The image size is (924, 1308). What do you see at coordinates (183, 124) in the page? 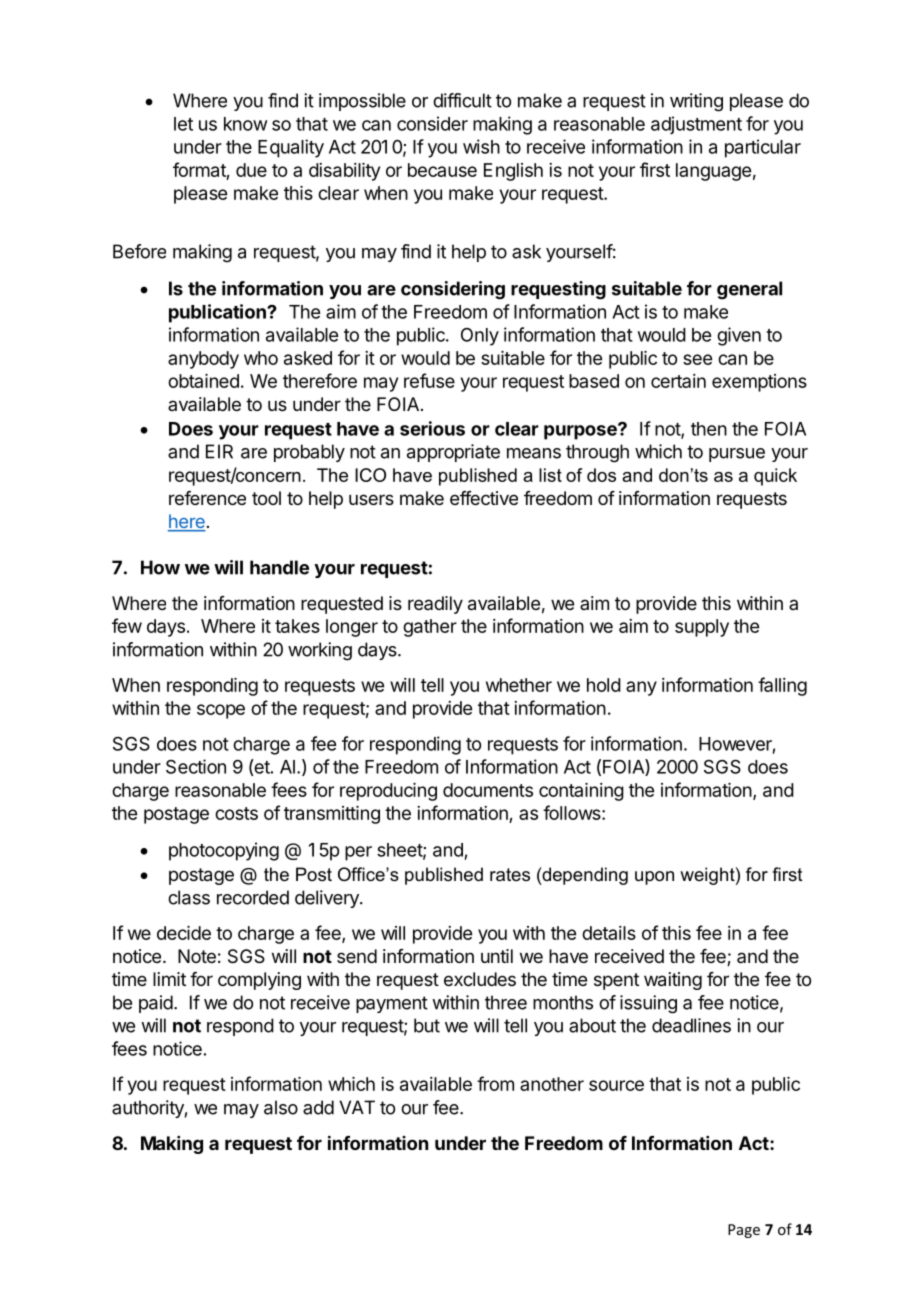
I see `let` at bounding box center [183, 124].
